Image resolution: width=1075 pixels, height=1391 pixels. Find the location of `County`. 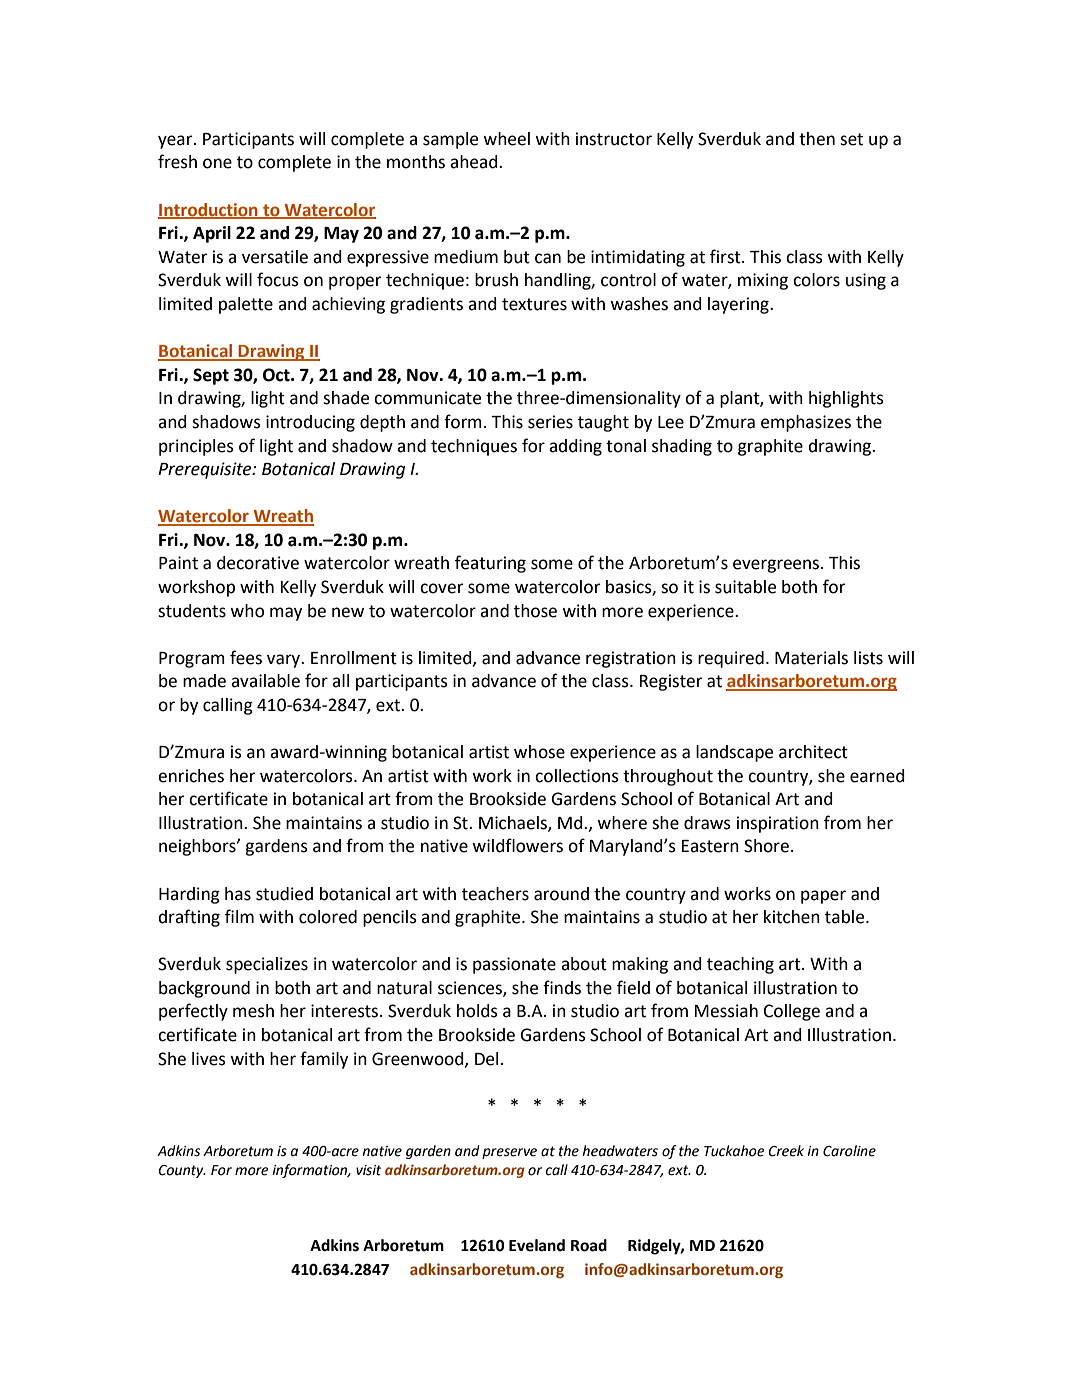

County is located at coordinates (182, 1171).
